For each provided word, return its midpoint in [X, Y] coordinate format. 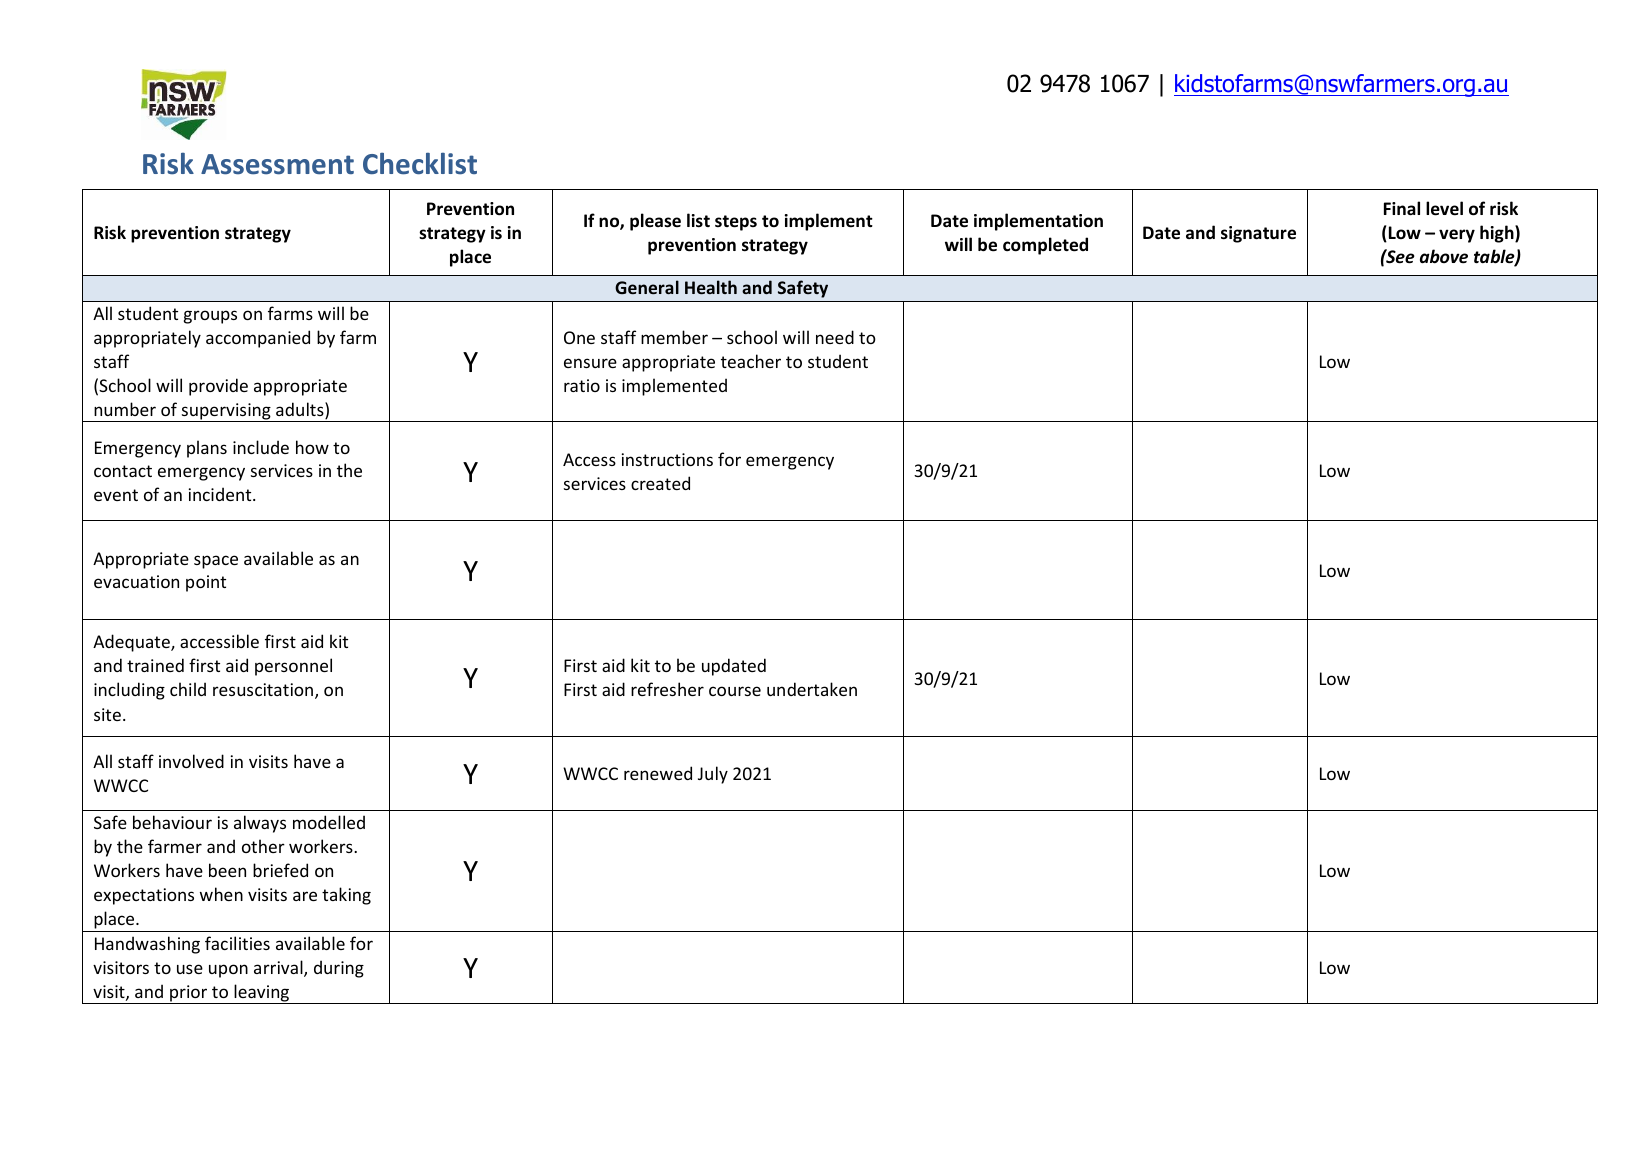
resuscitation [263, 689]
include [261, 447]
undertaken [812, 689]
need [835, 337]
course [735, 691]
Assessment [277, 164]
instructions [667, 459]
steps [736, 223]
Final [1402, 208]
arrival [279, 968]
